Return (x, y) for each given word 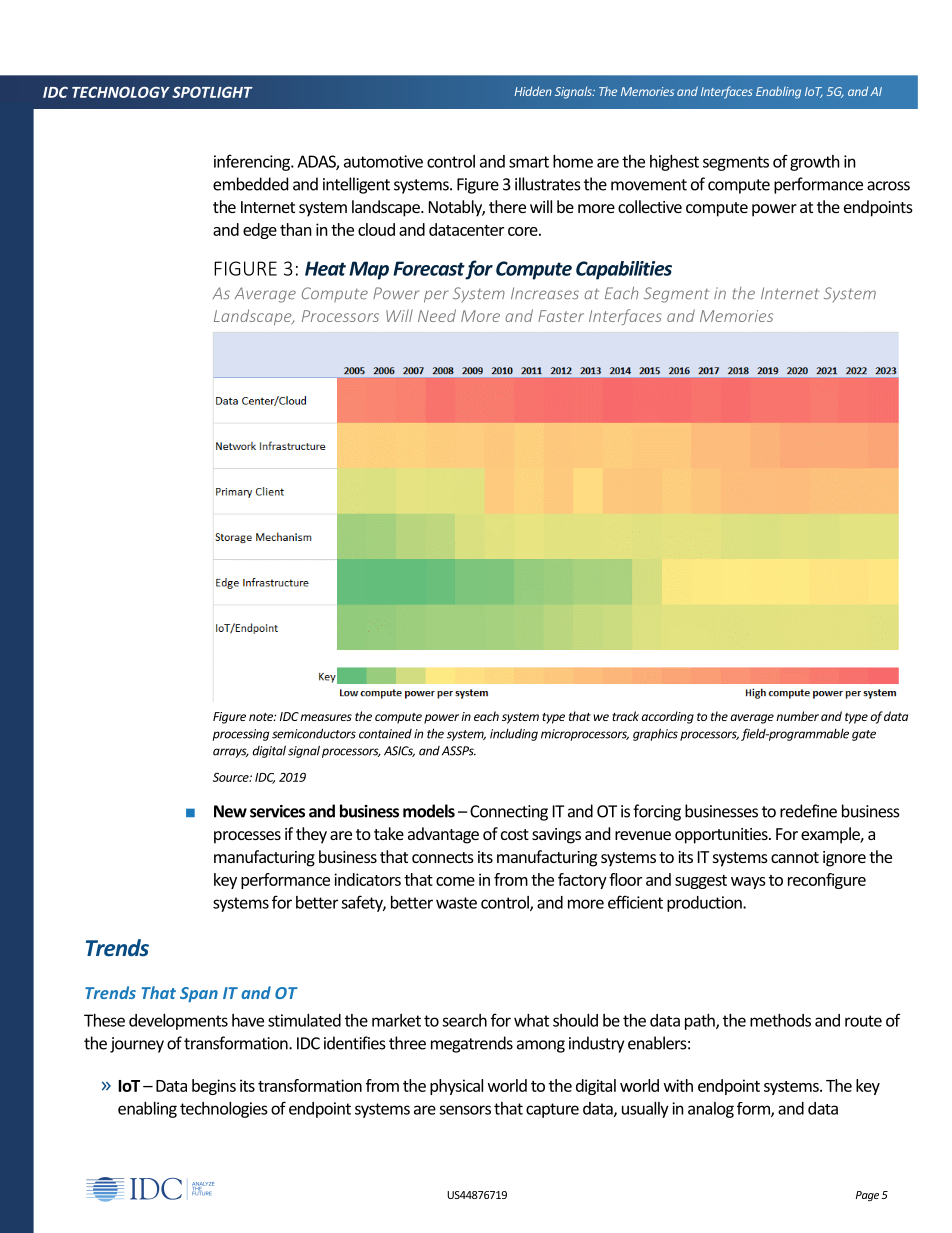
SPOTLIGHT (212, 92)
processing (241, 735)
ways (748, 883)
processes (247, 837)
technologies (224, 1110)
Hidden (533, 91)
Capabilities (624, 270)
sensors (465, 1110)
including (514, 734)
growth (815, 163)
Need (437, 315)
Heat (325, 268)
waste (456, 903)
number (797, 716)
